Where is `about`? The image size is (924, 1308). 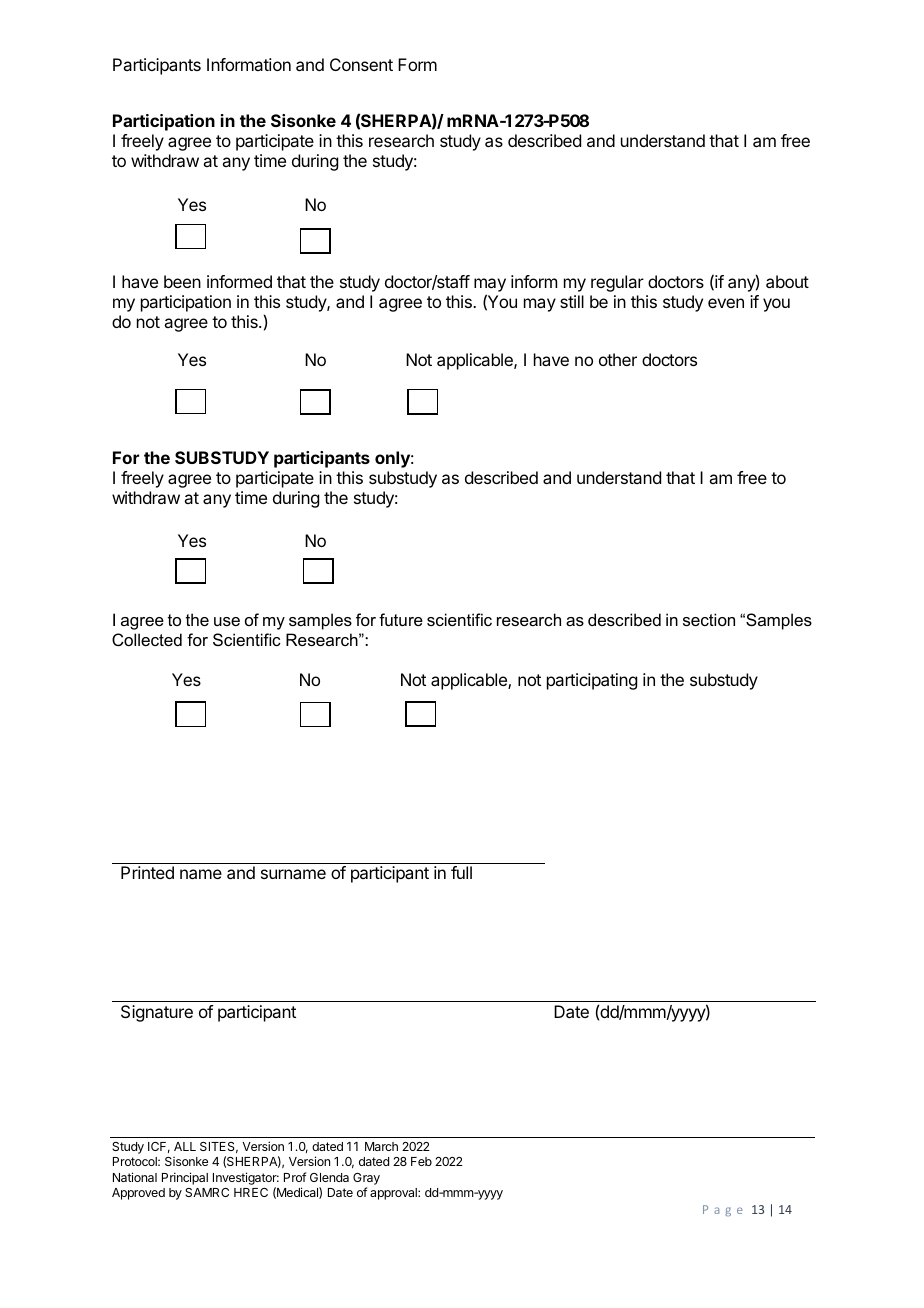 about is located at coordinates (787, 281).
